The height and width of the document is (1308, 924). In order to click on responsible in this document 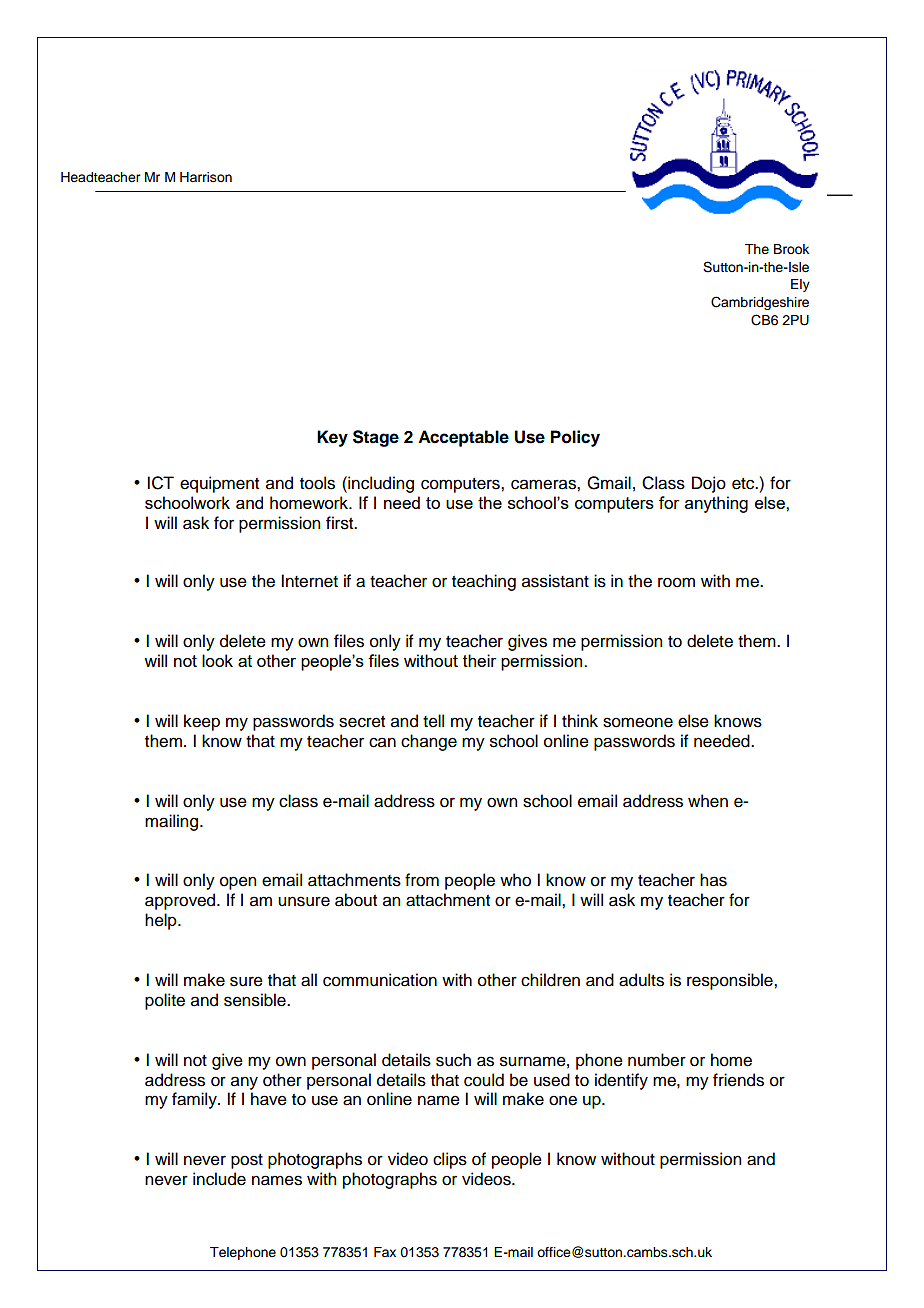, I will do `click(731, 981)`.
